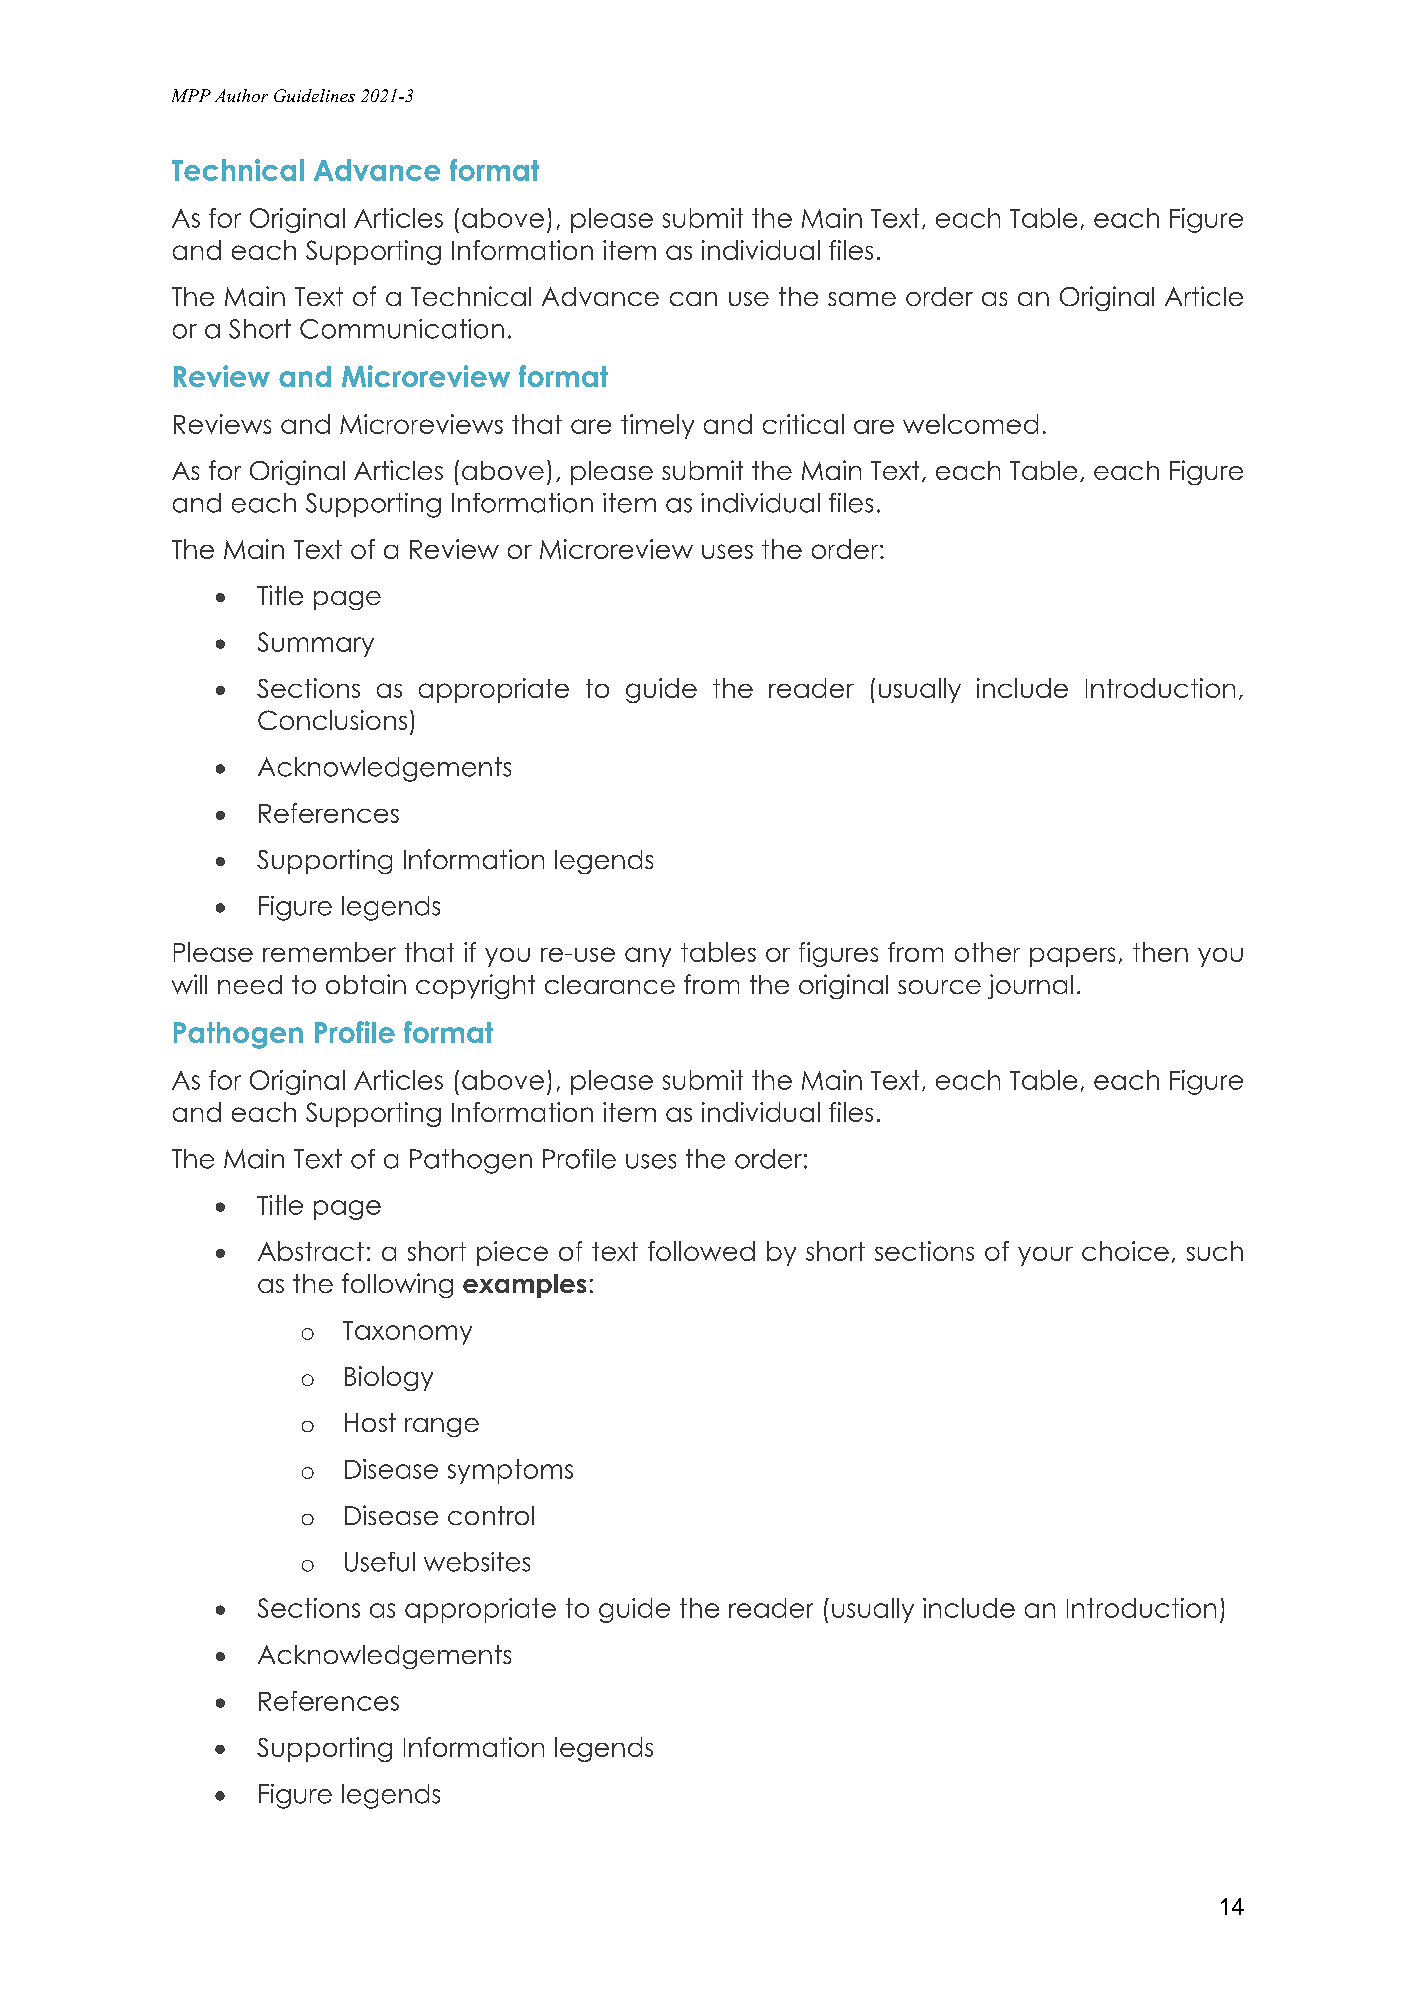 The width and height of the page is (1416, 2004). Describe the element at coordinates (693, 299) in the page. I see `can` at that location.
